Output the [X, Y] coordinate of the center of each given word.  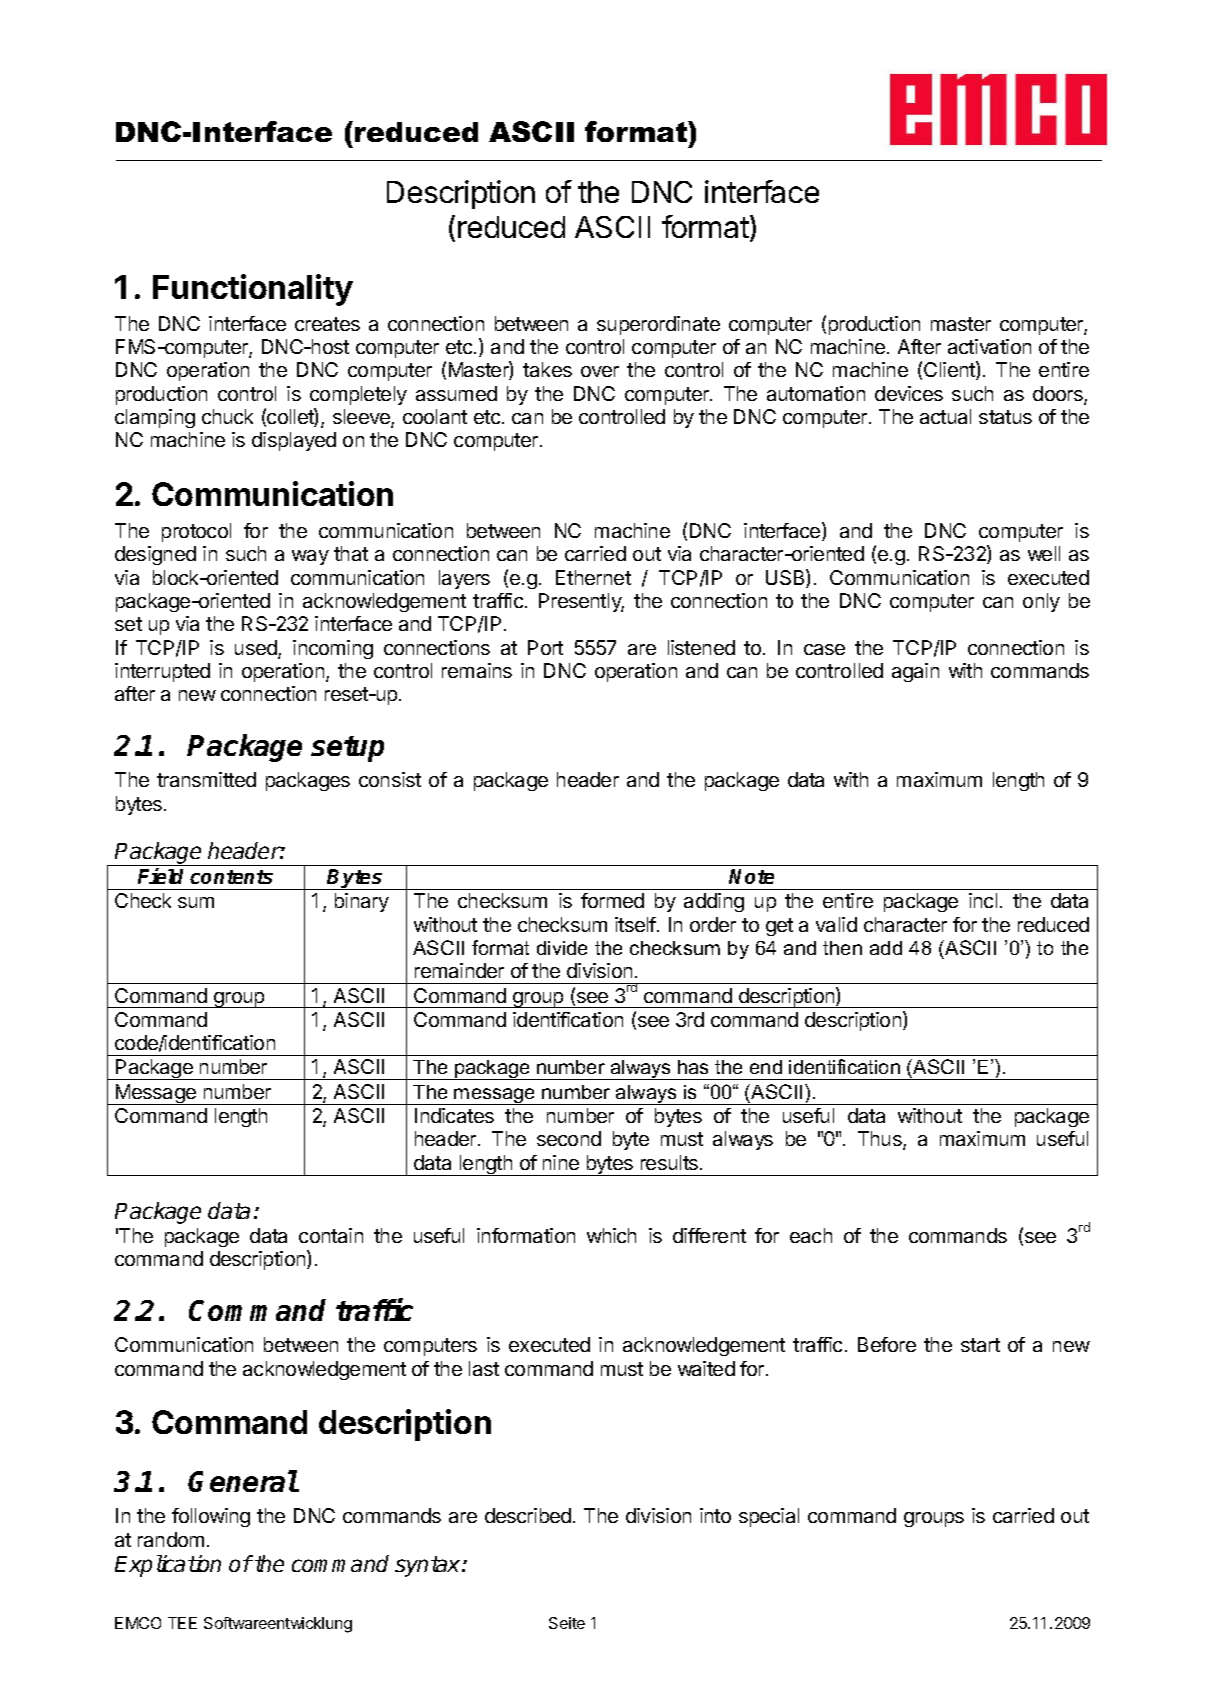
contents [231, 877]
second [569, 1138]
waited [706, 1368]
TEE [182, 1623]
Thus [881, 1140]
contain [331, 1235]
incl [983, 900]
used [257, 649]
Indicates [454, 1115]
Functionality [253, 290]
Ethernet [593, 577]
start [980, 1345]
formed [612, 900]
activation [989, 346]
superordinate [658, 325]
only [1041, 602]
